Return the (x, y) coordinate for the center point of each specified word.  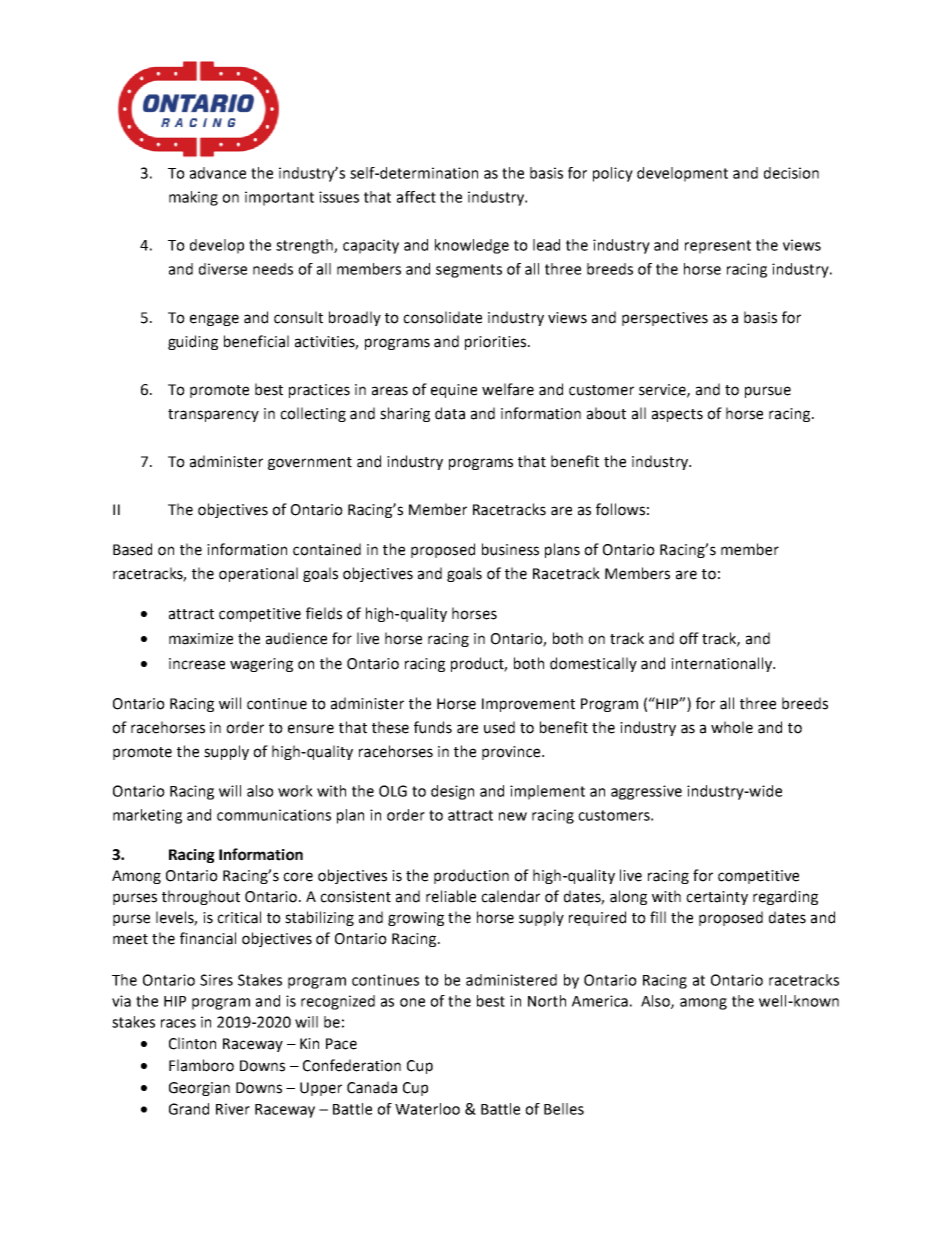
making (193, 198)
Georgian (199, 1089)
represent (718, 247)
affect (416, 197)
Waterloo (427, 1109)
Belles (564, 1109)
